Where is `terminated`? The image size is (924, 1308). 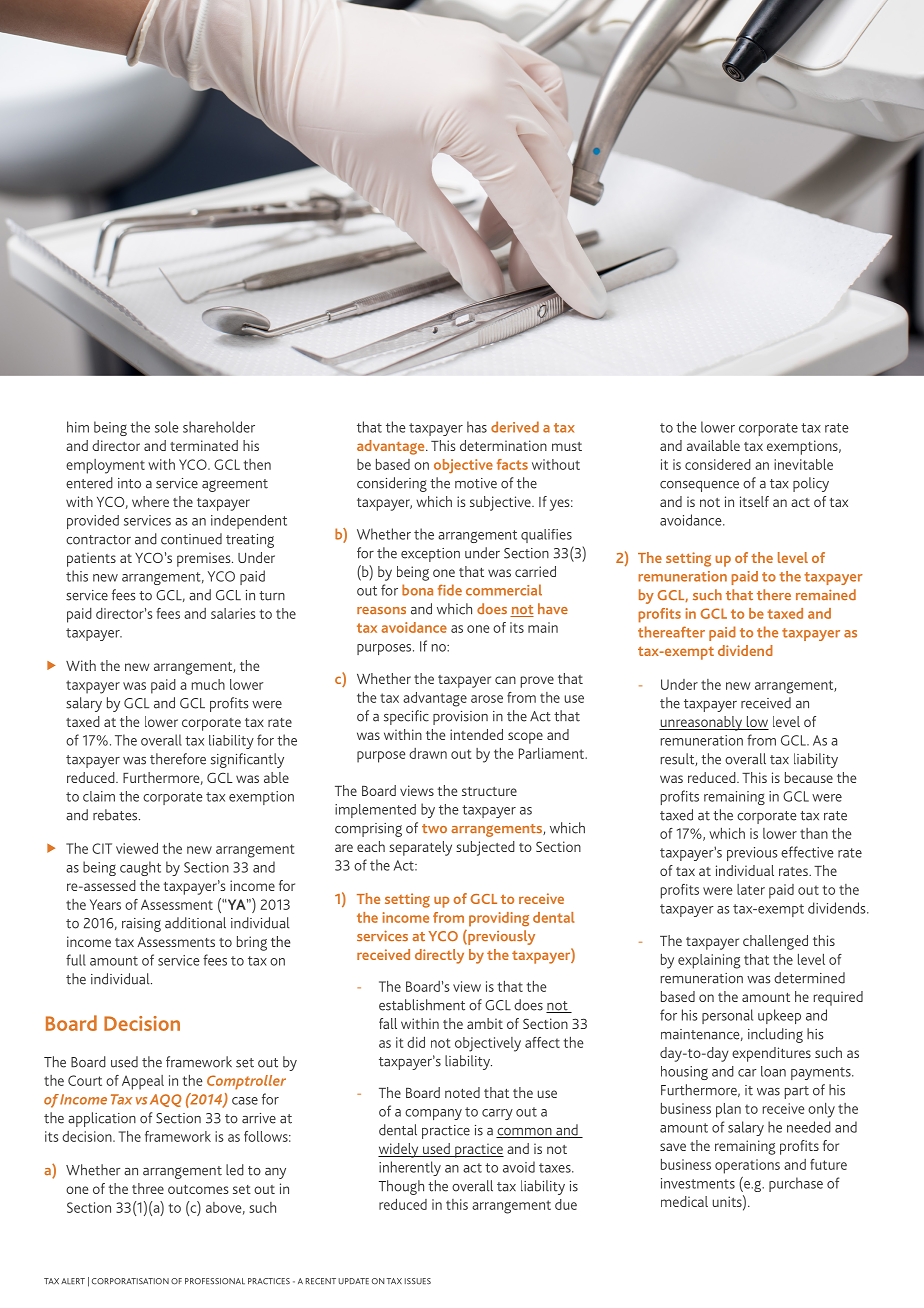
terminated is located at coordinates (204, 445).
